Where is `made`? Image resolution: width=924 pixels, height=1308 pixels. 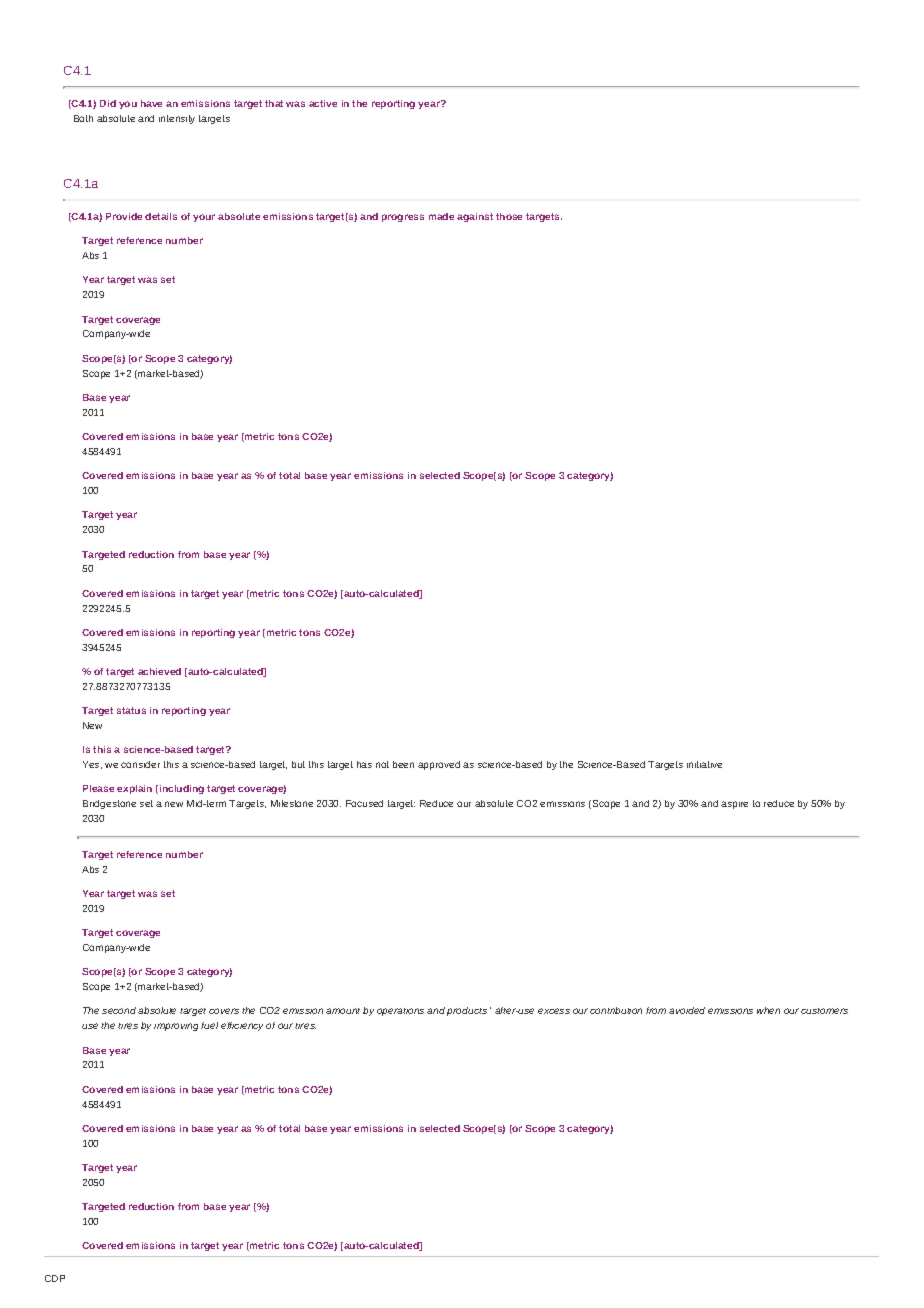
made is located at coordinates (441, 216).
